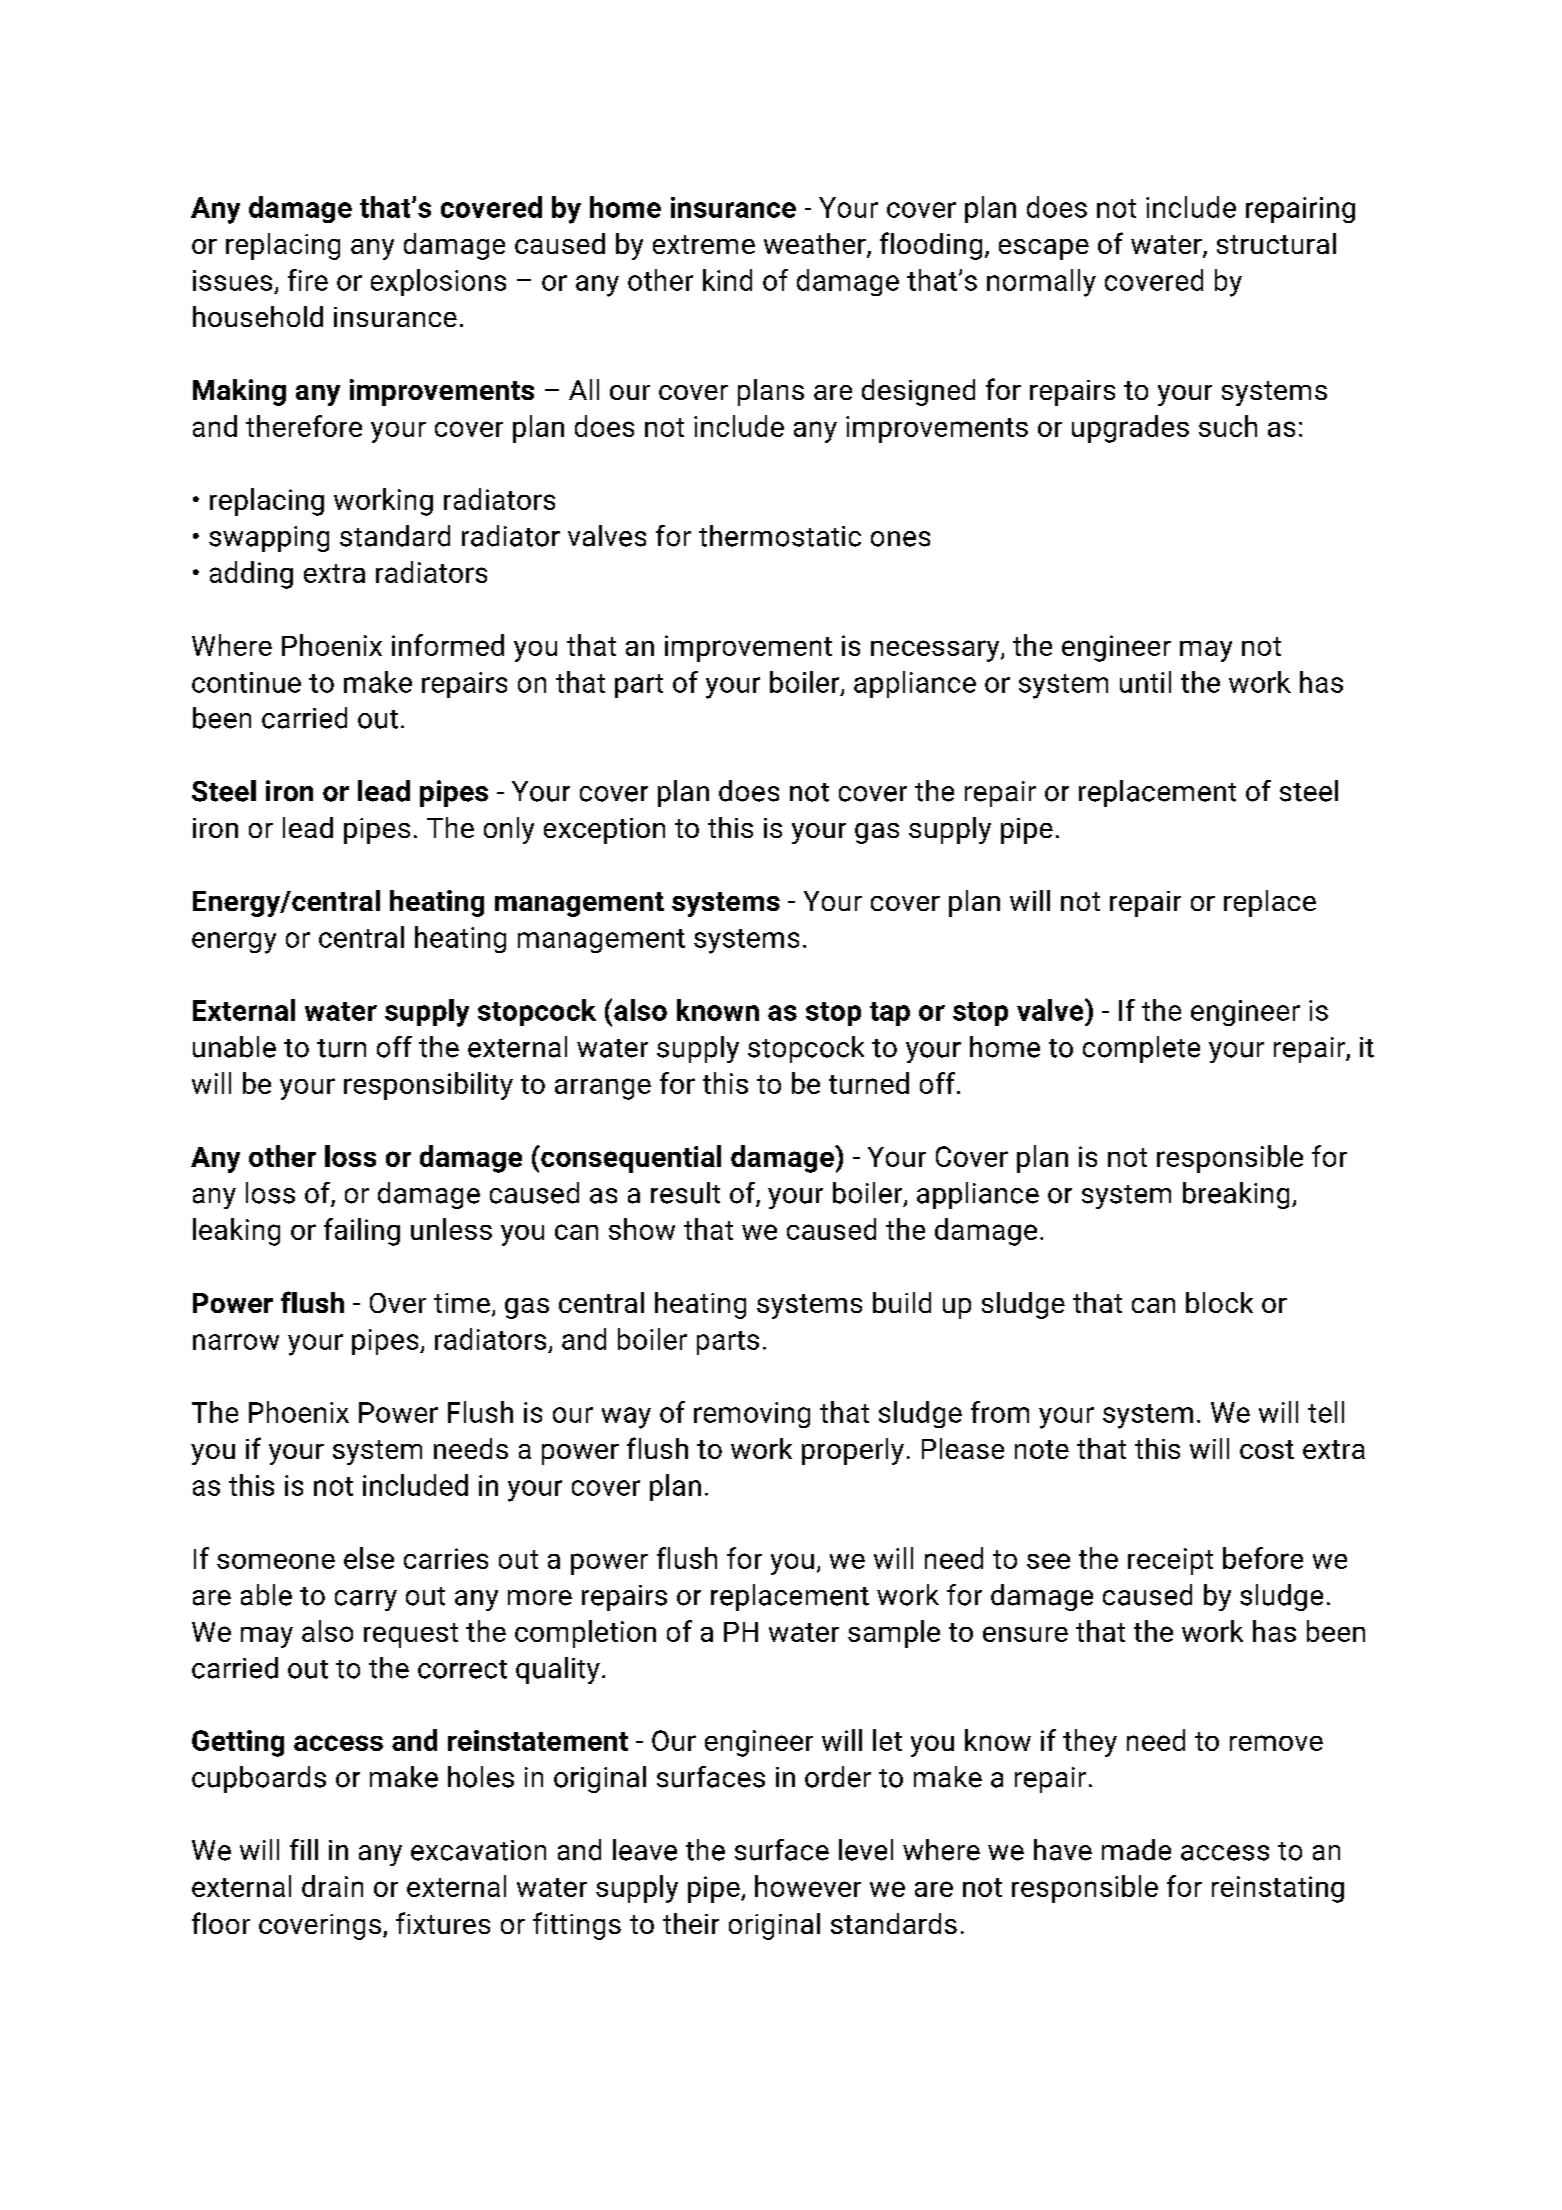 Image resolution: width=1562 pixels, height=2210 pixels. What do you see at coordinates (509, 830) in the document?
I see `only` at bounding box center [509, 830].
